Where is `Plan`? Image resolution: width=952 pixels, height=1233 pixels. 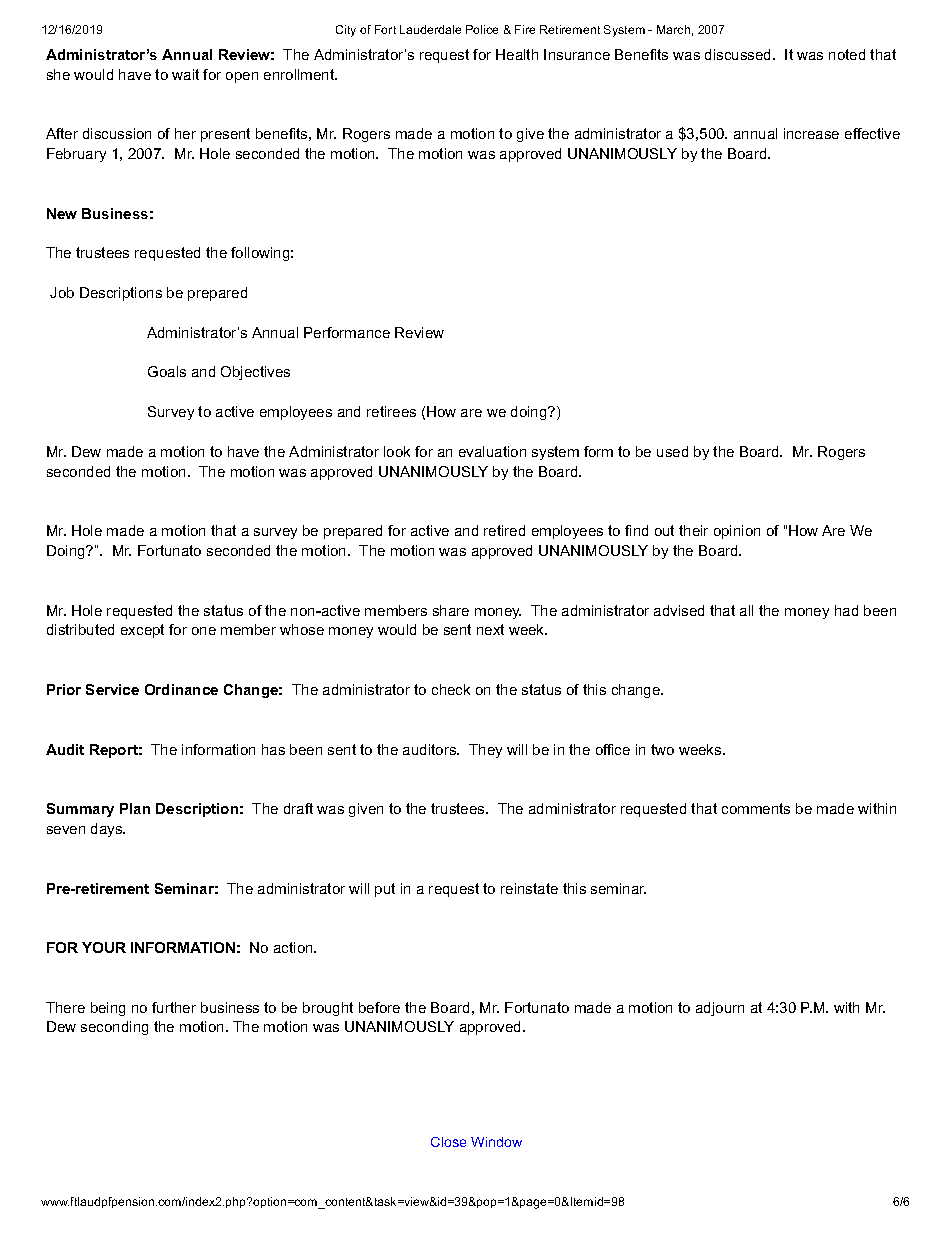
Plan is located at coordinates (135, 808).
